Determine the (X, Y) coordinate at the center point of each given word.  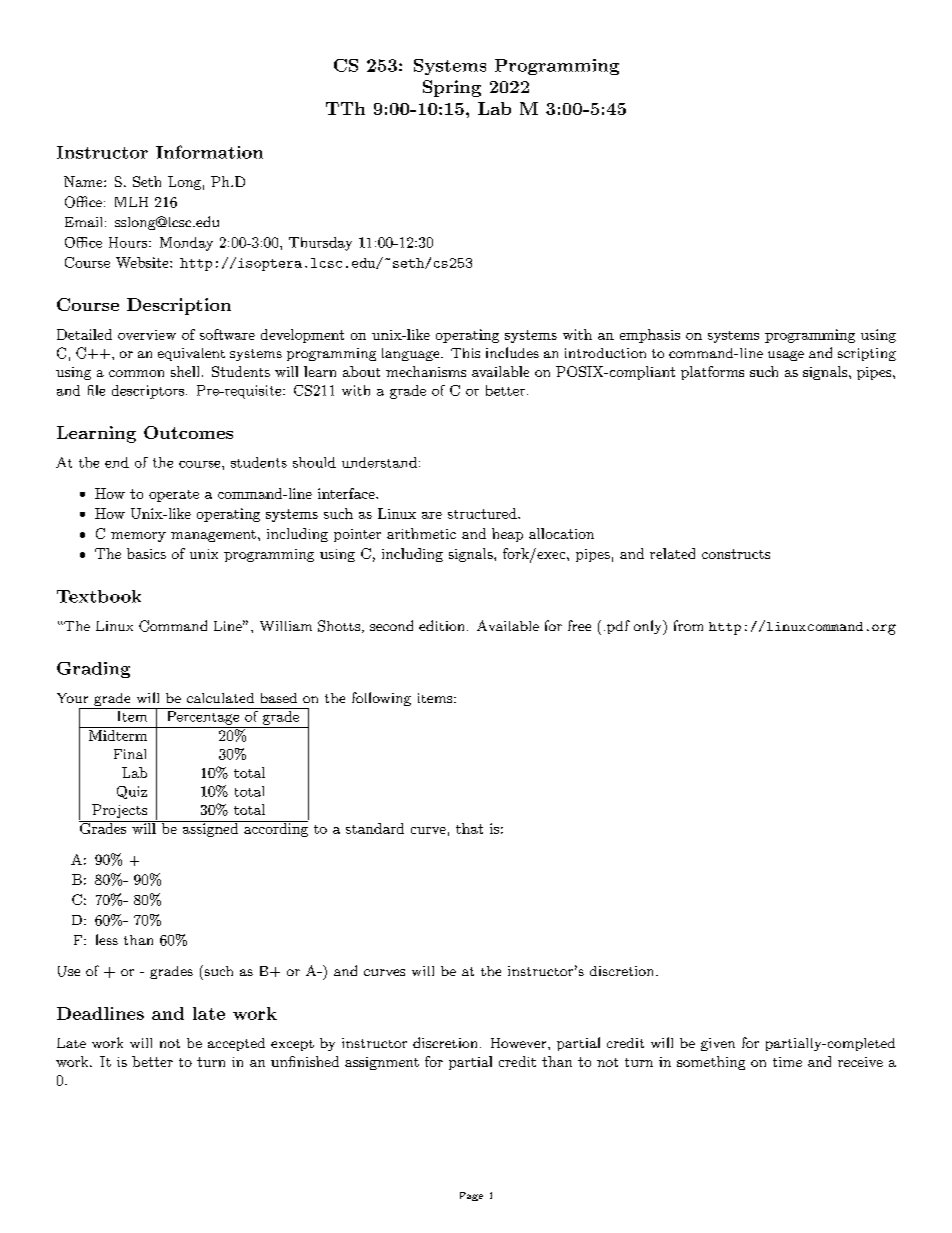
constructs (736, 554)
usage (786, 356)
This (465, 353)
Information (209, 152)
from (688, 625)
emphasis (650, 336)
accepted (236, 1044)
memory (138, 537)
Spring (452, 88)
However (518, 1043)
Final (130, 754)
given (718, 1044)
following (381, 699)
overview (147, 335)
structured (483, 513)
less (107, 939)
